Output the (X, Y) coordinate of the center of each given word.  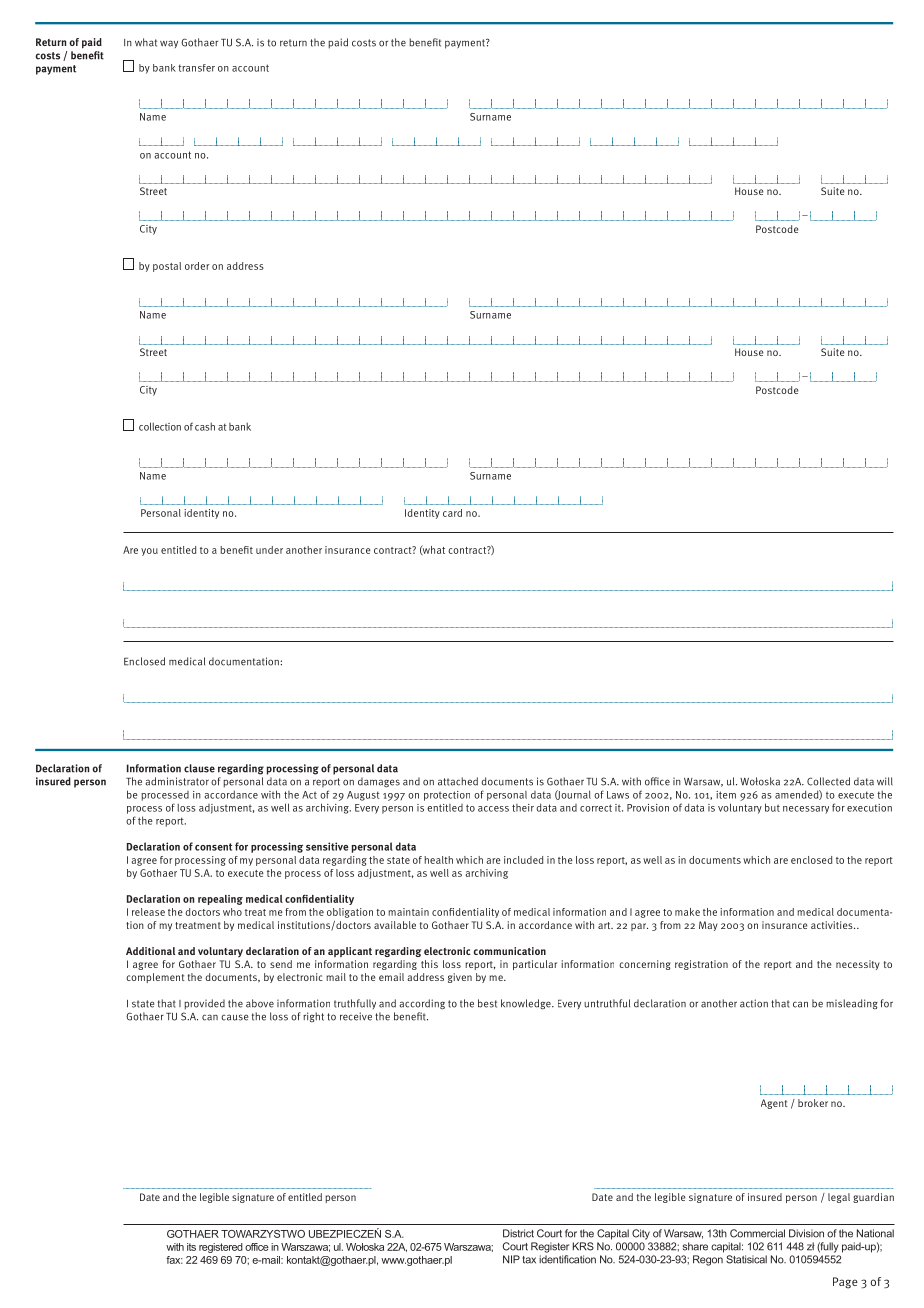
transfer (196, 68)
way (169, 44)
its (191, 1247)
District (518, 1233)
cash (205, 427)
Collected (828, 781)
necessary (806, 810)
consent (213, 847)
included (523, 860)
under (269, 550)
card (452, 513)
